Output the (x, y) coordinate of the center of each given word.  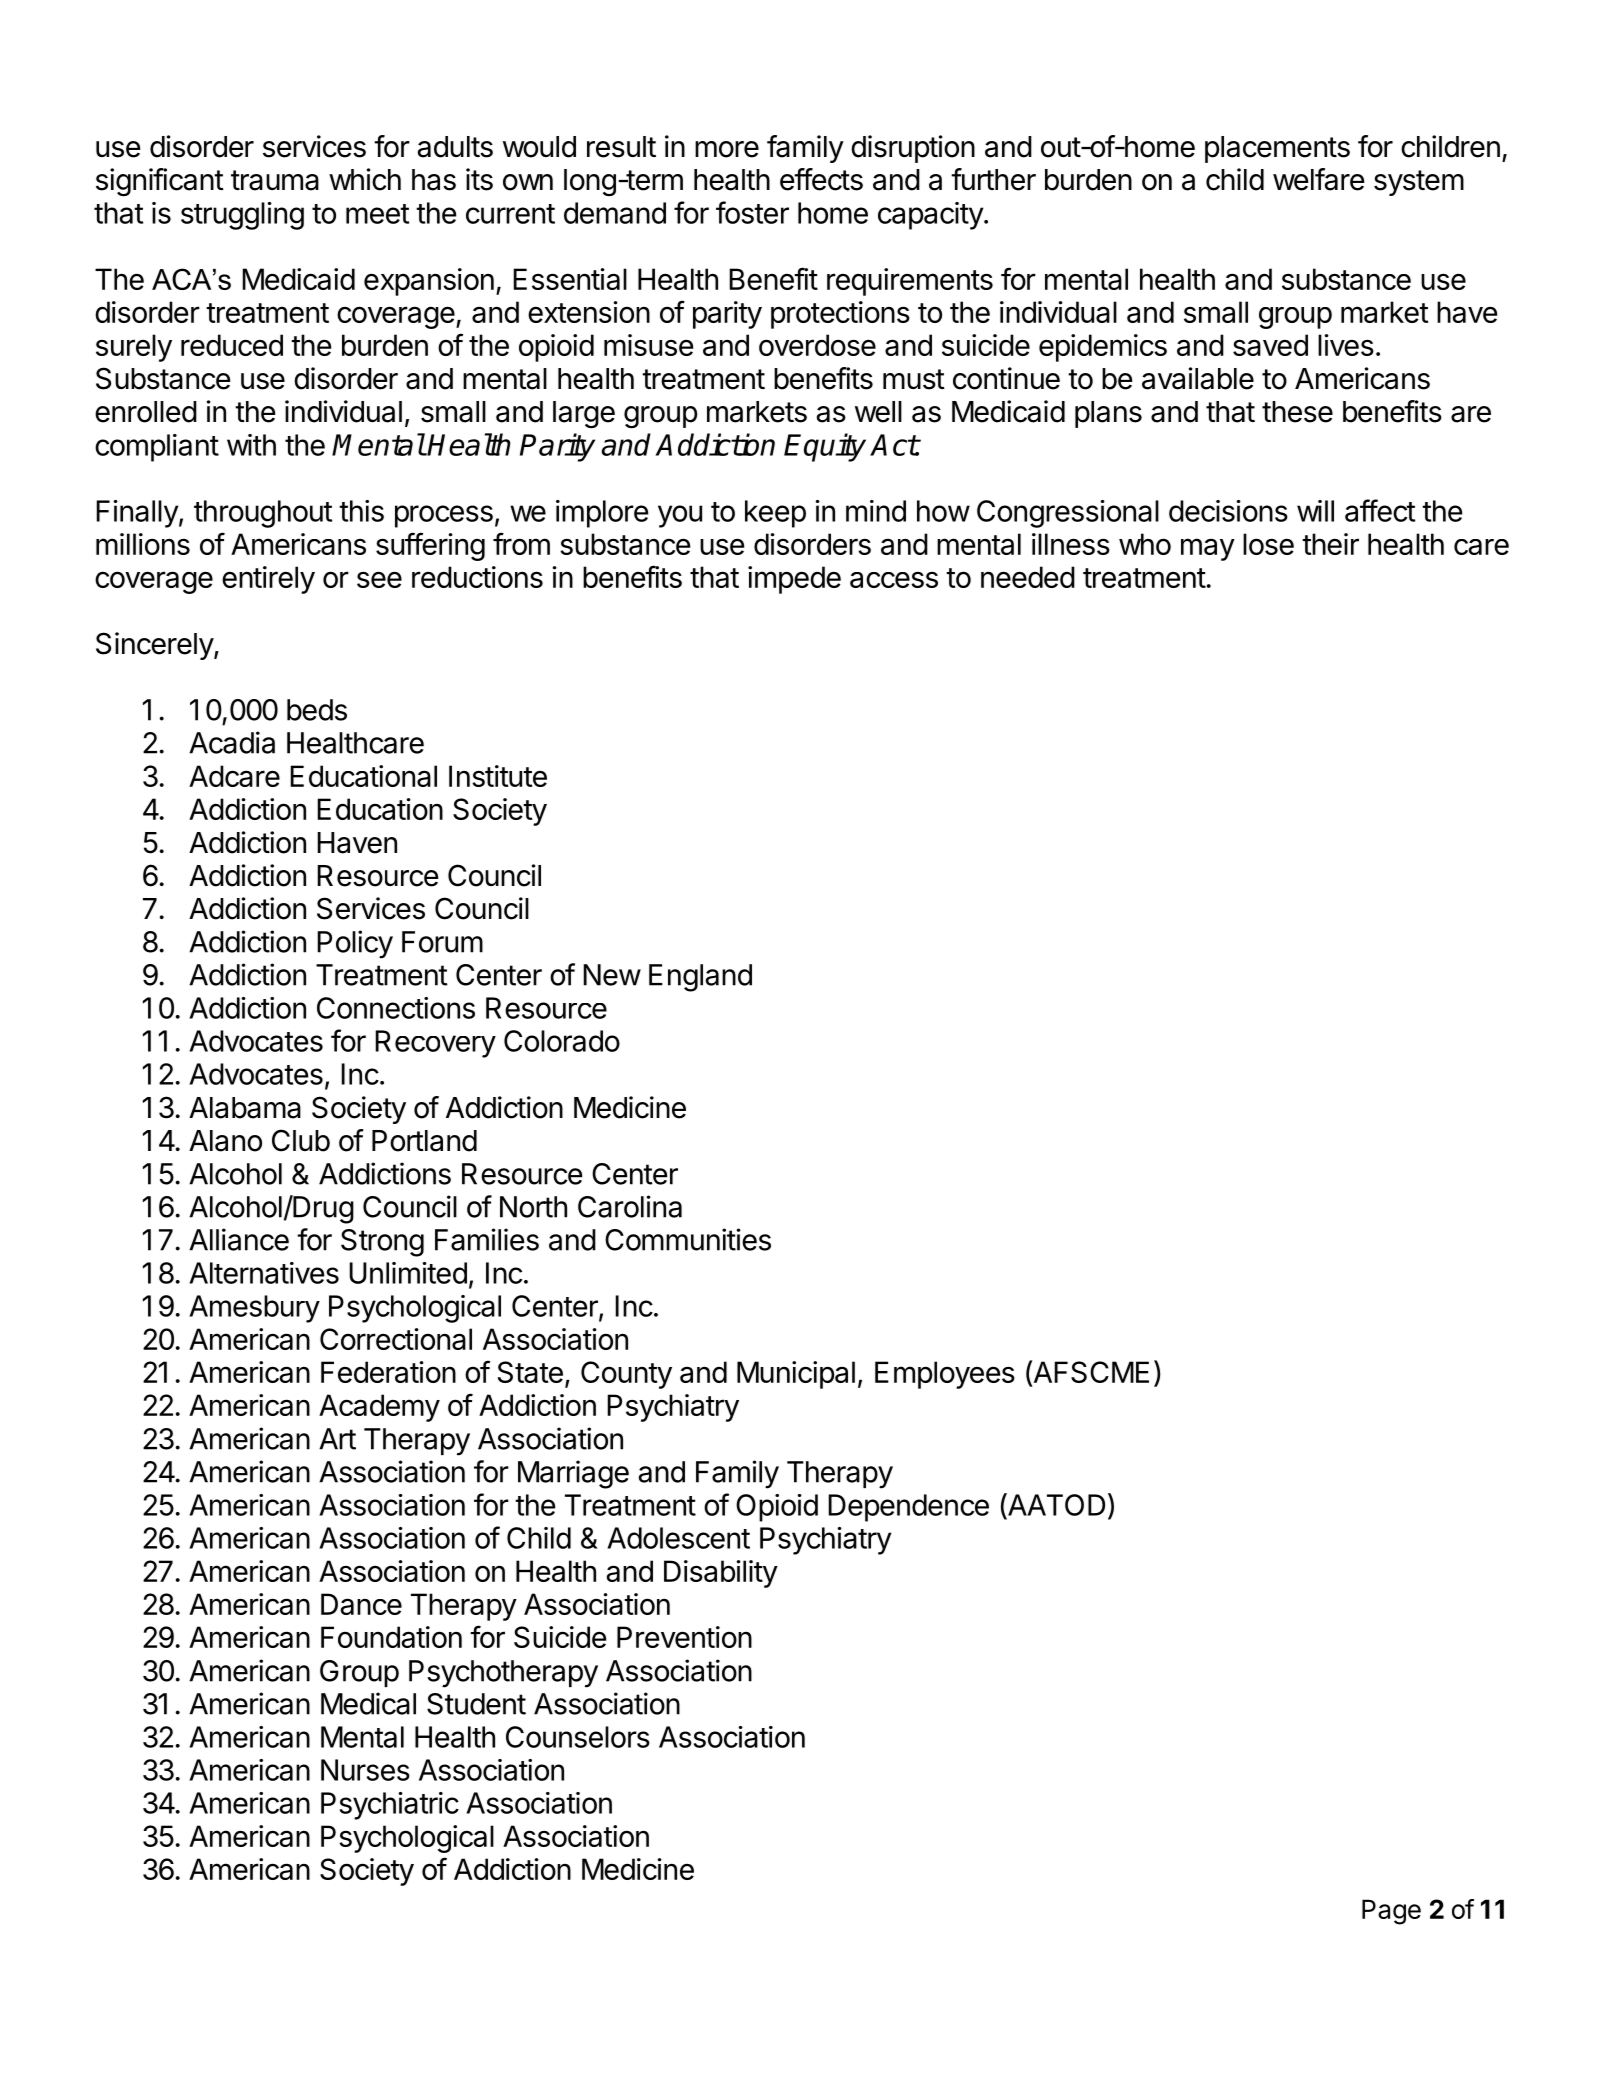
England (700, 978)
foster (752, 212)
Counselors (578, 1737)
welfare (1319, 179)
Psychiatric (390, 1806)
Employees (945, 1375)
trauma (275, 180)
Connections (396, 1008)
